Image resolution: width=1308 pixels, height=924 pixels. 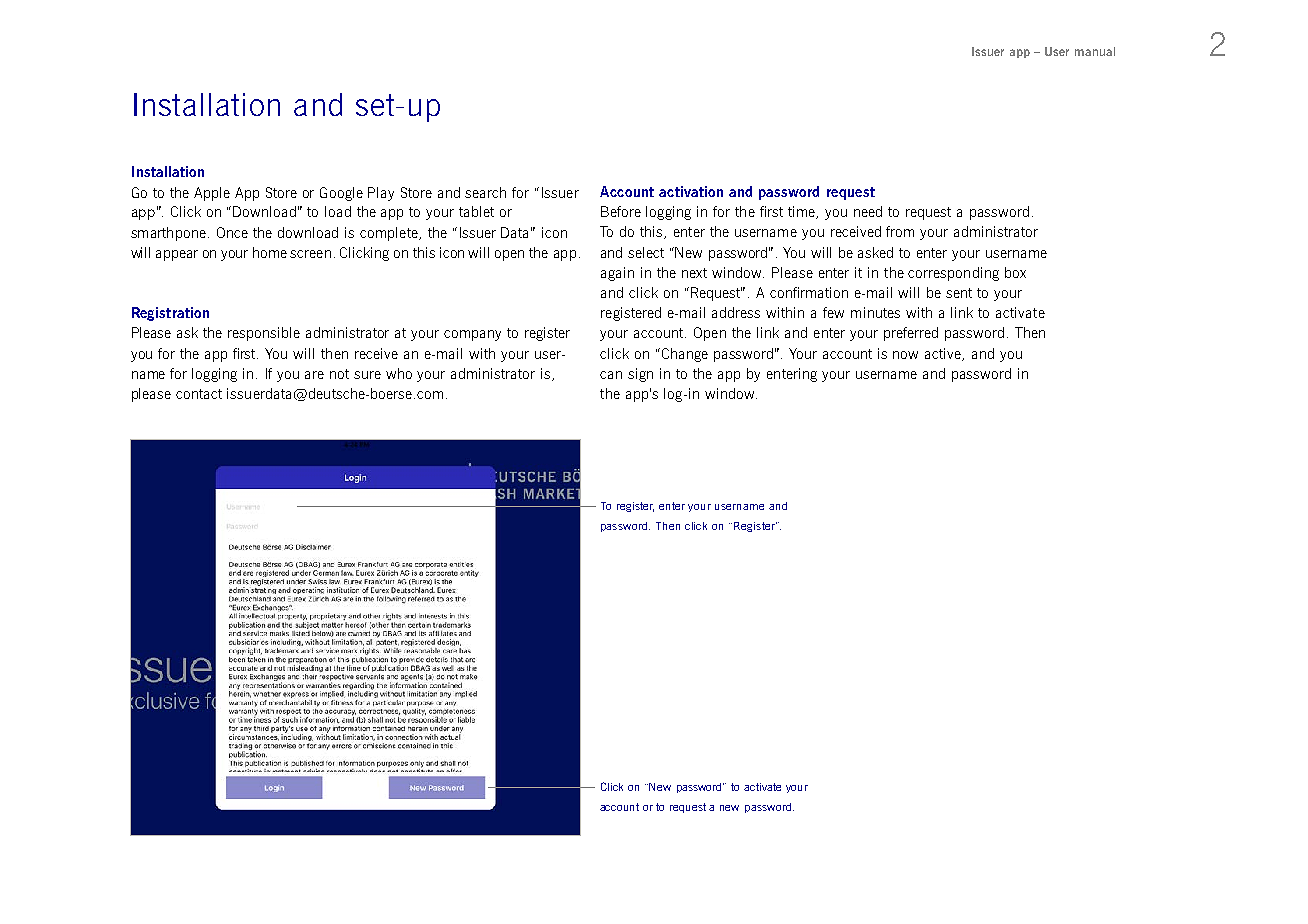 What do you see at coordinates (640, 375) in the screenshot?
I see `sign` at bounding box center [640, 375].
